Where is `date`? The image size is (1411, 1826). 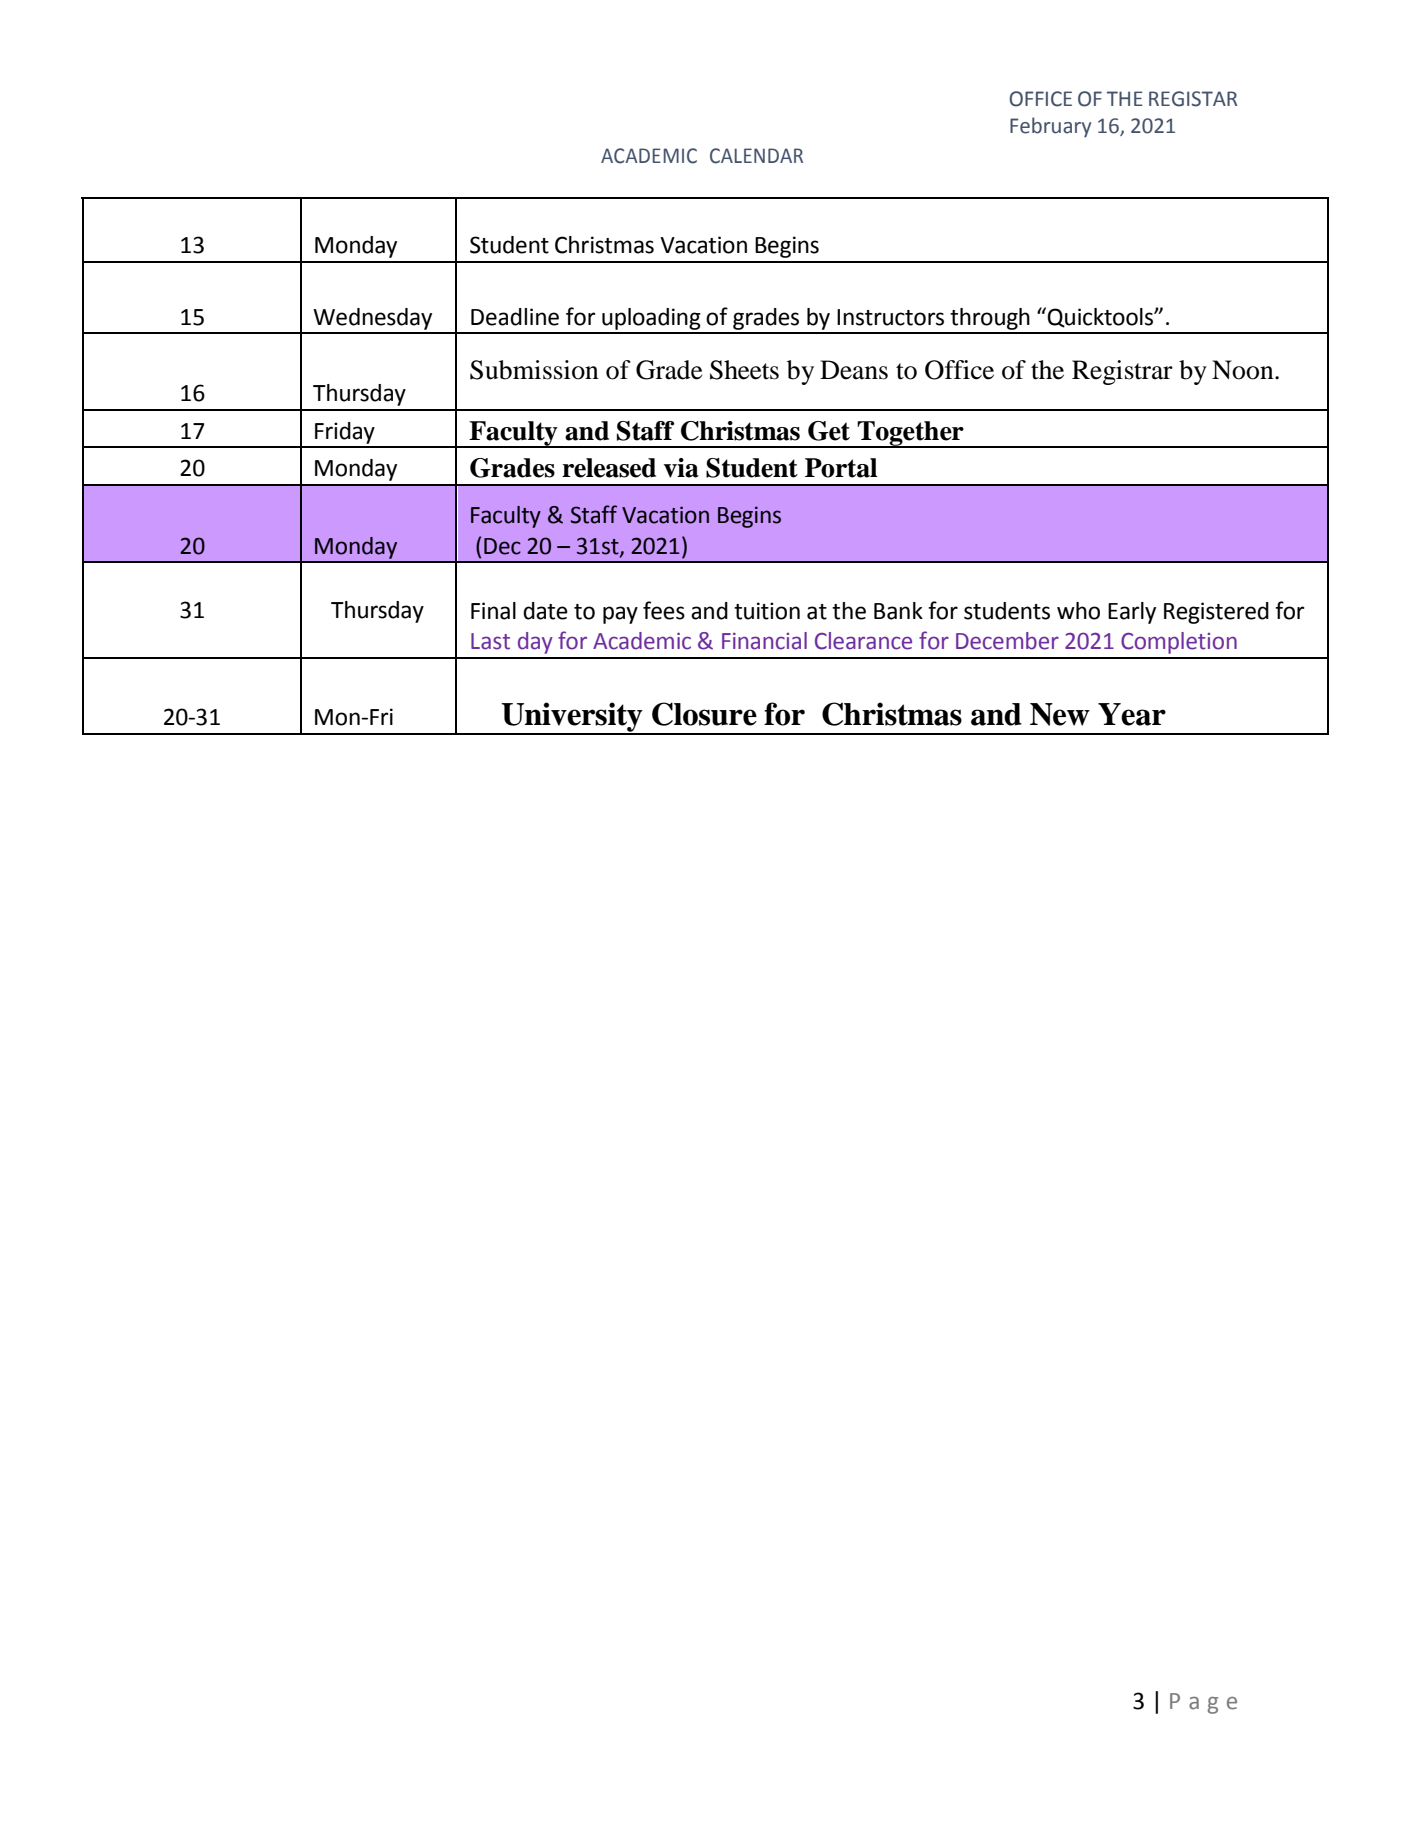 date is located at coordinates (545, 611).
